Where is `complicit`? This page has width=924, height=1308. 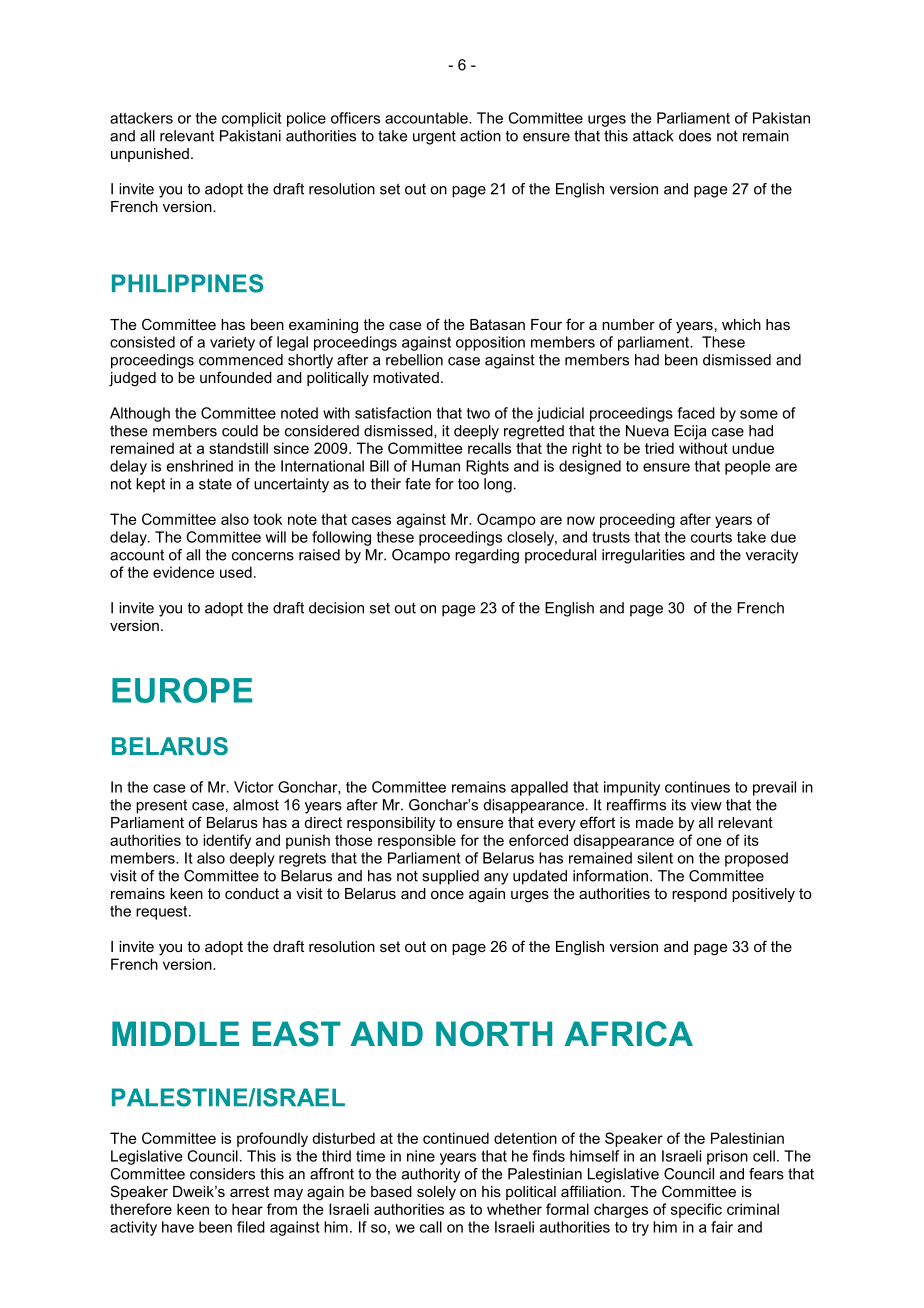
complicit is located at coordinates (252, 119).
